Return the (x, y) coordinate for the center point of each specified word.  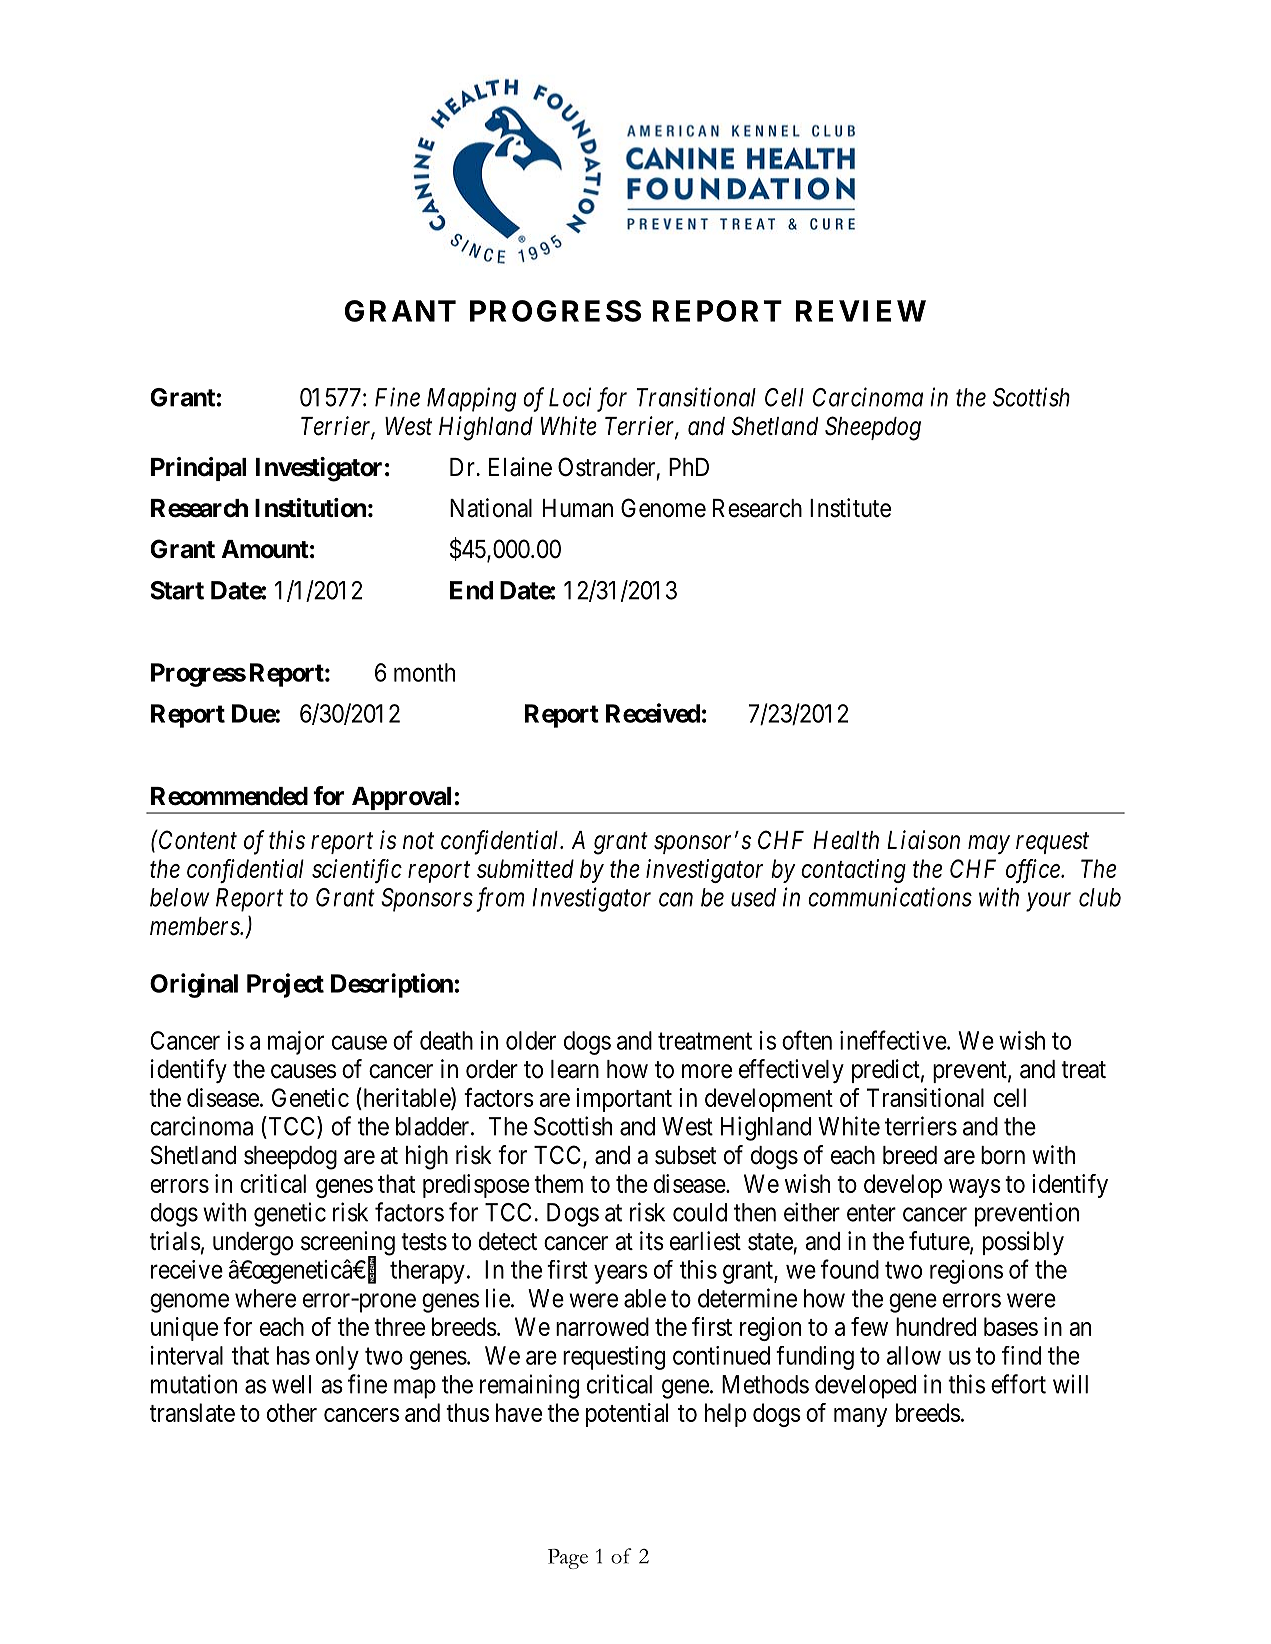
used (753, 897)
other (292, 1412)
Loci (570, 397)
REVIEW (861, 311)
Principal (199, 469)
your (1048, 902)
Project (285, 985)
